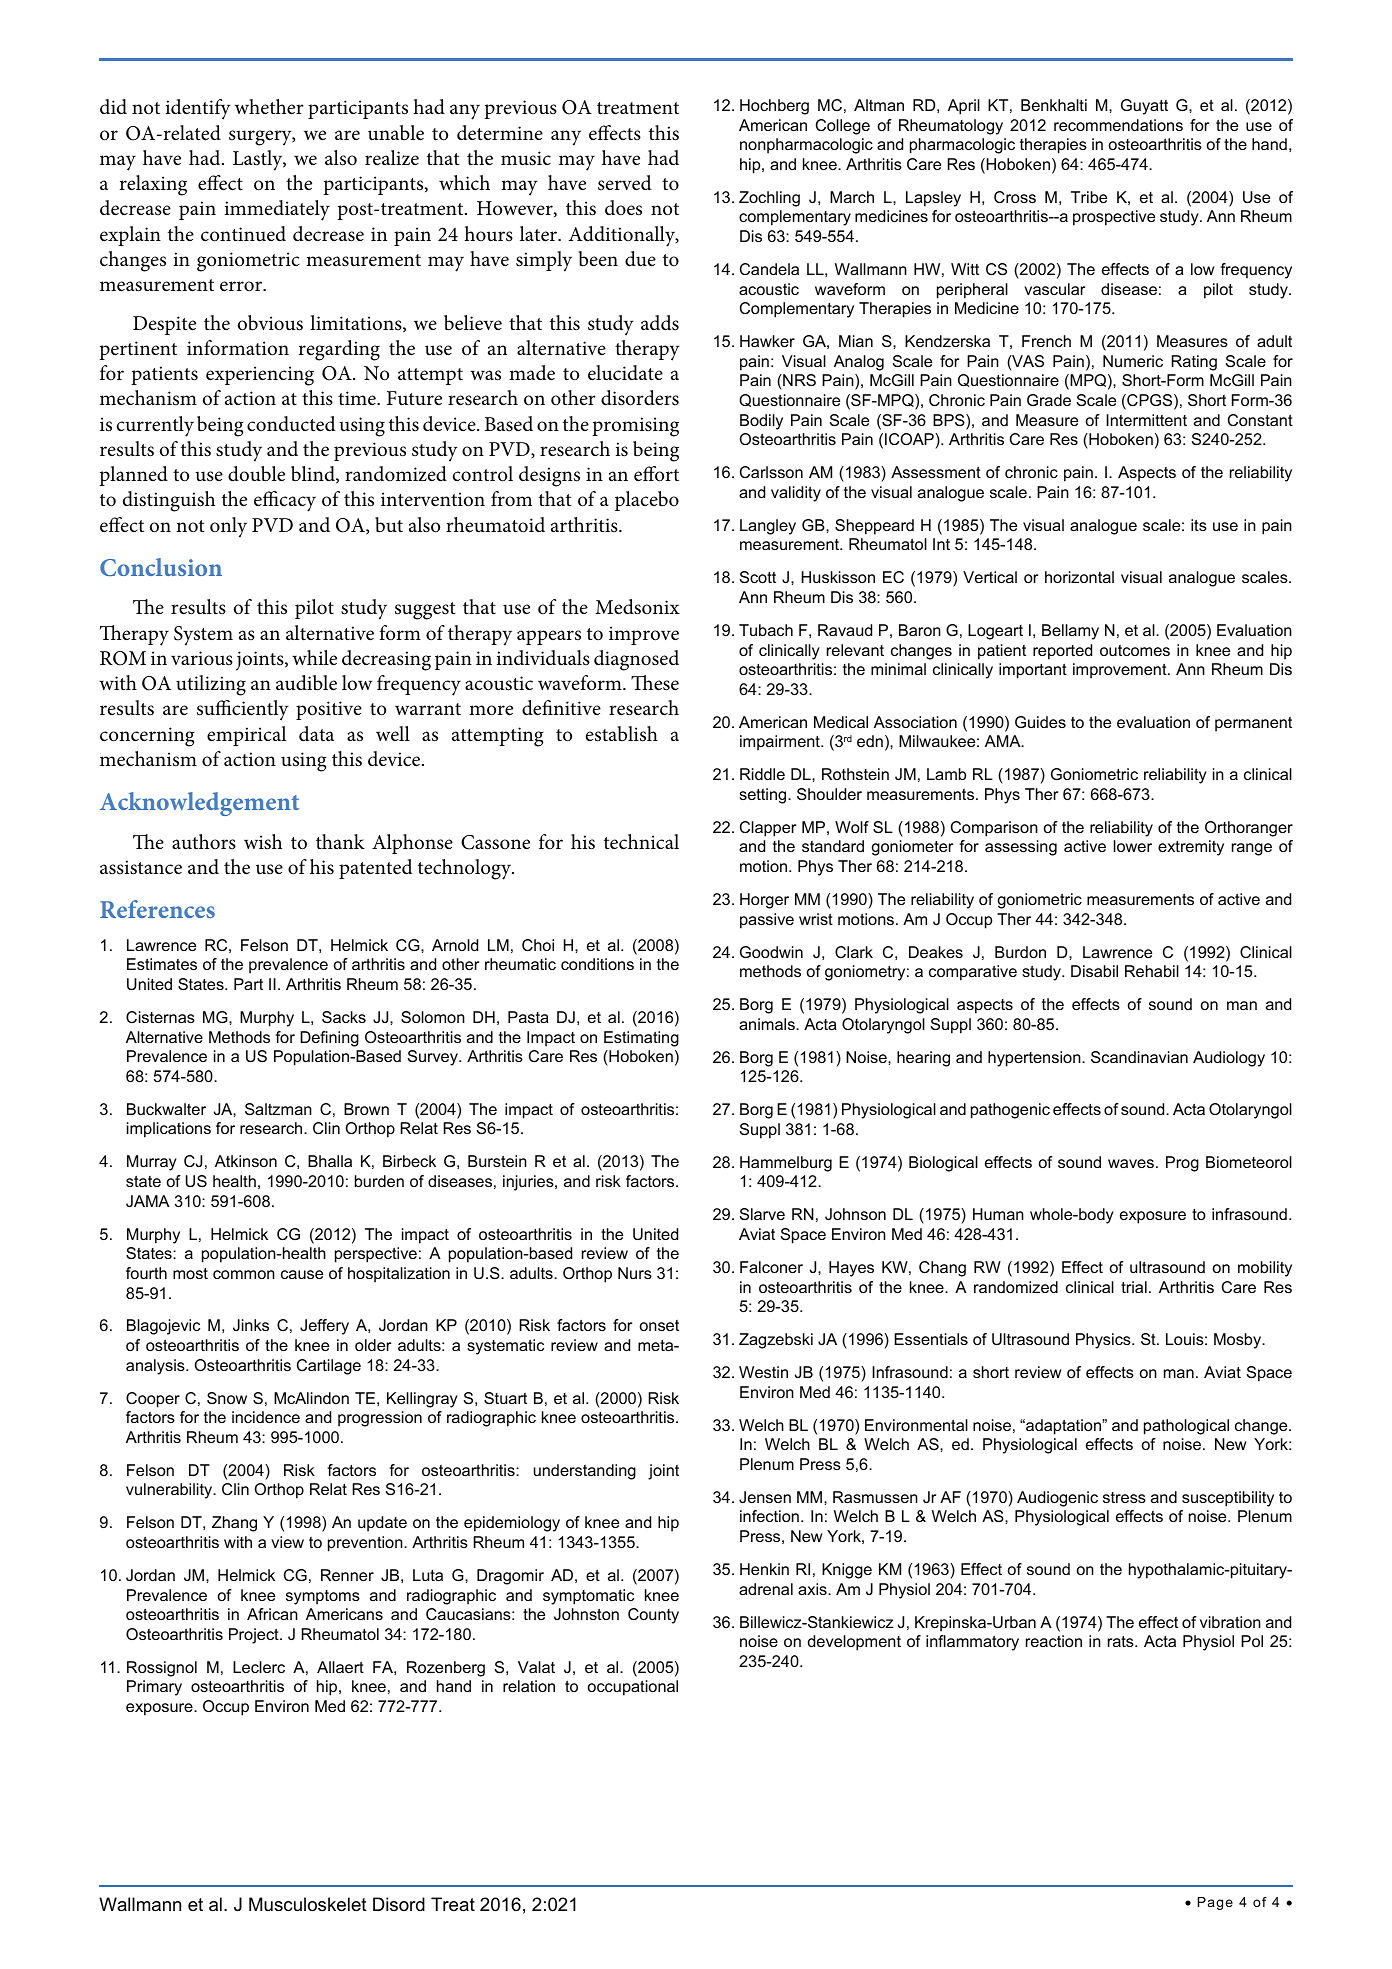 This image has width=1392, height=1969. Describe the element at coordinates (647, 501) in the image. I see `placebo` at that location.
